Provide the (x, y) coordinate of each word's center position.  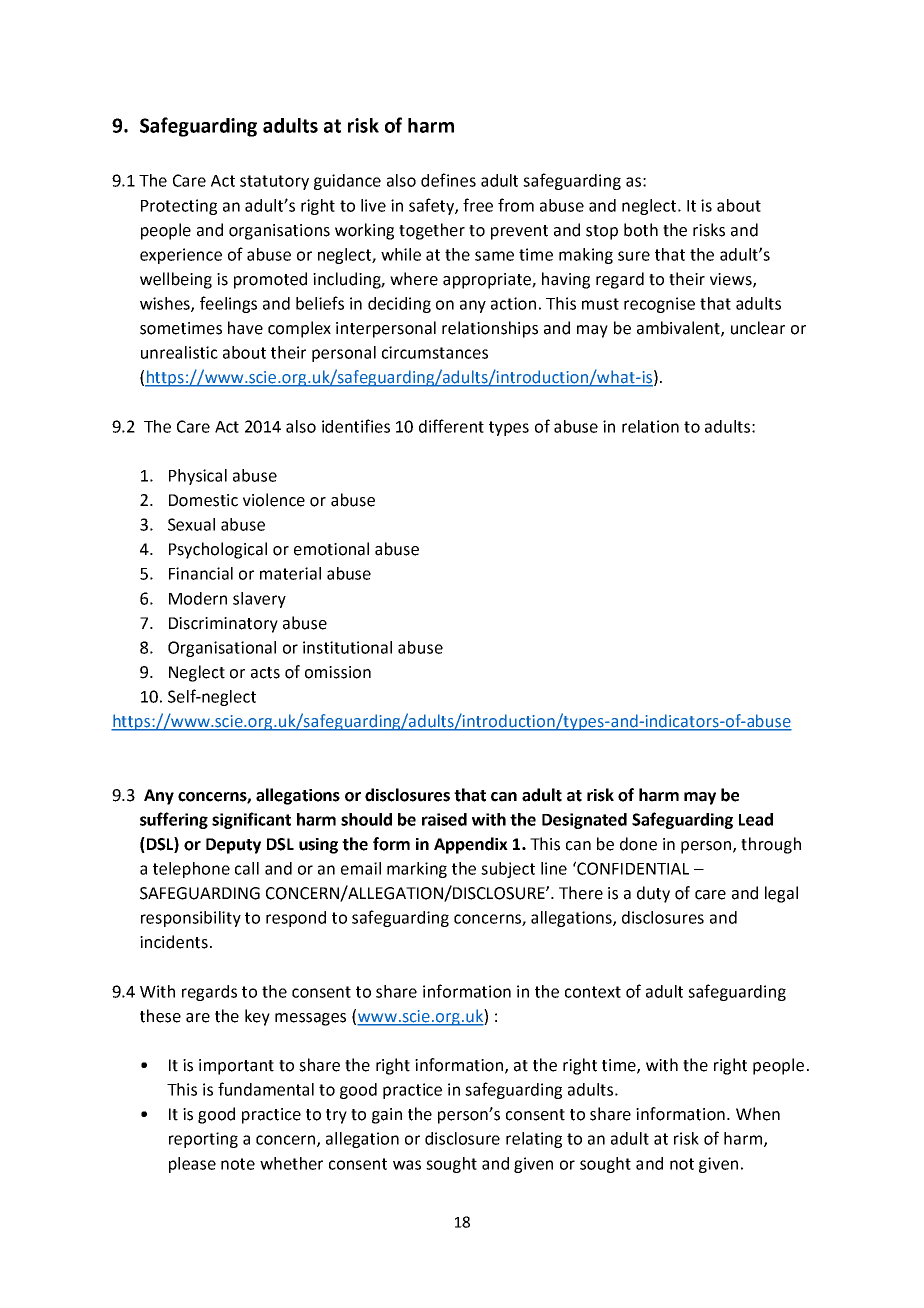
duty (653, 894)
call (247, 868)
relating (534, 1140)
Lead (756, 819)
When (758, 1114)
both (641, 230)
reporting (203, 1140)
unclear (758, 328)
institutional (347, 647)
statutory (274, 182)
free (478, 205)
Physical (198, 477)
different (451, 426)
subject (508, 870)
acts (265, 673)
